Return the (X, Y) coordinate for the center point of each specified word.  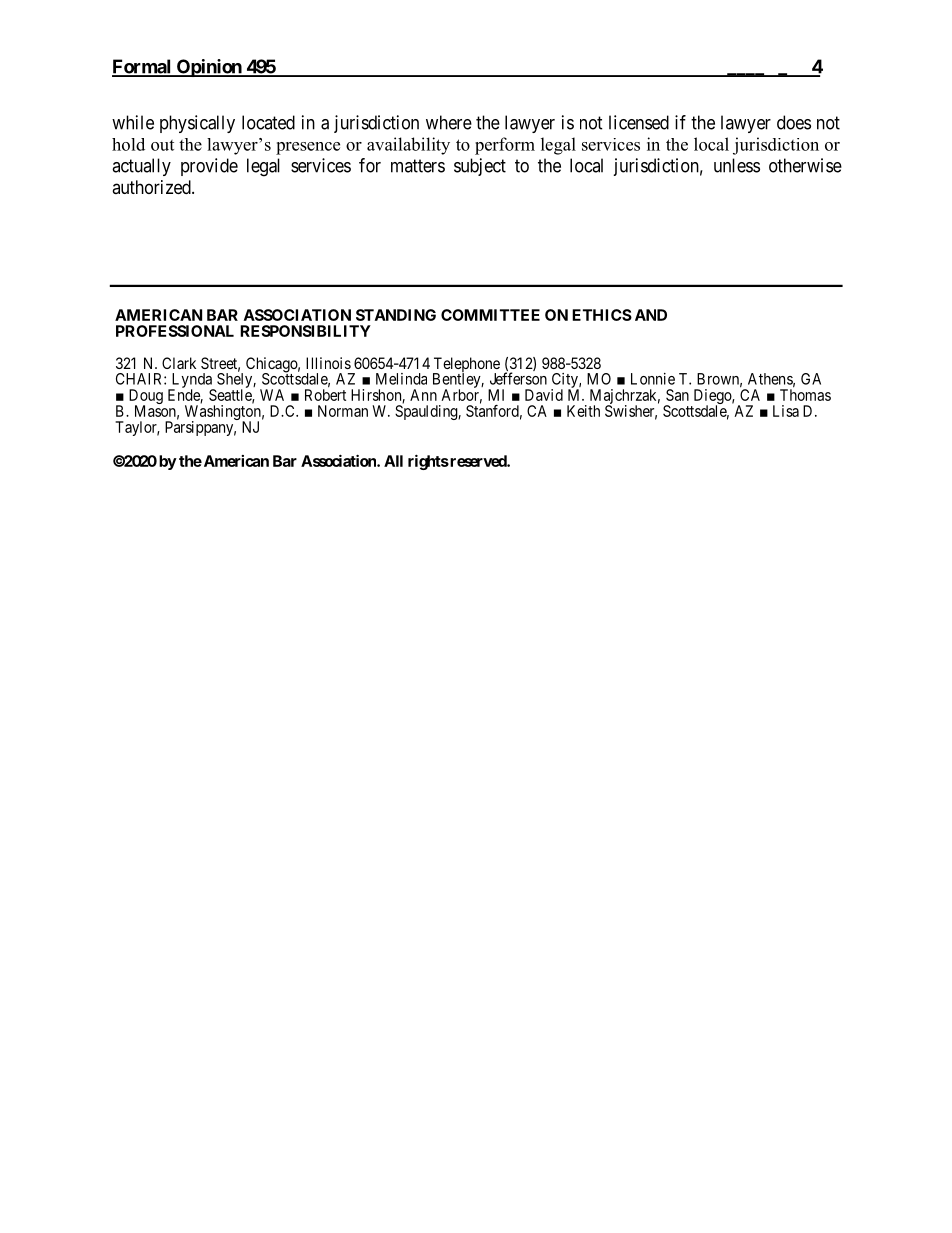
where (449, 122)
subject (480, 167)
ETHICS (602, 315)
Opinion (209, 68)
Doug (146, 398)
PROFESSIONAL (175, 331)
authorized (152, 187)
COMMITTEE (490, 315)
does (794, 122)
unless (737, 165)
